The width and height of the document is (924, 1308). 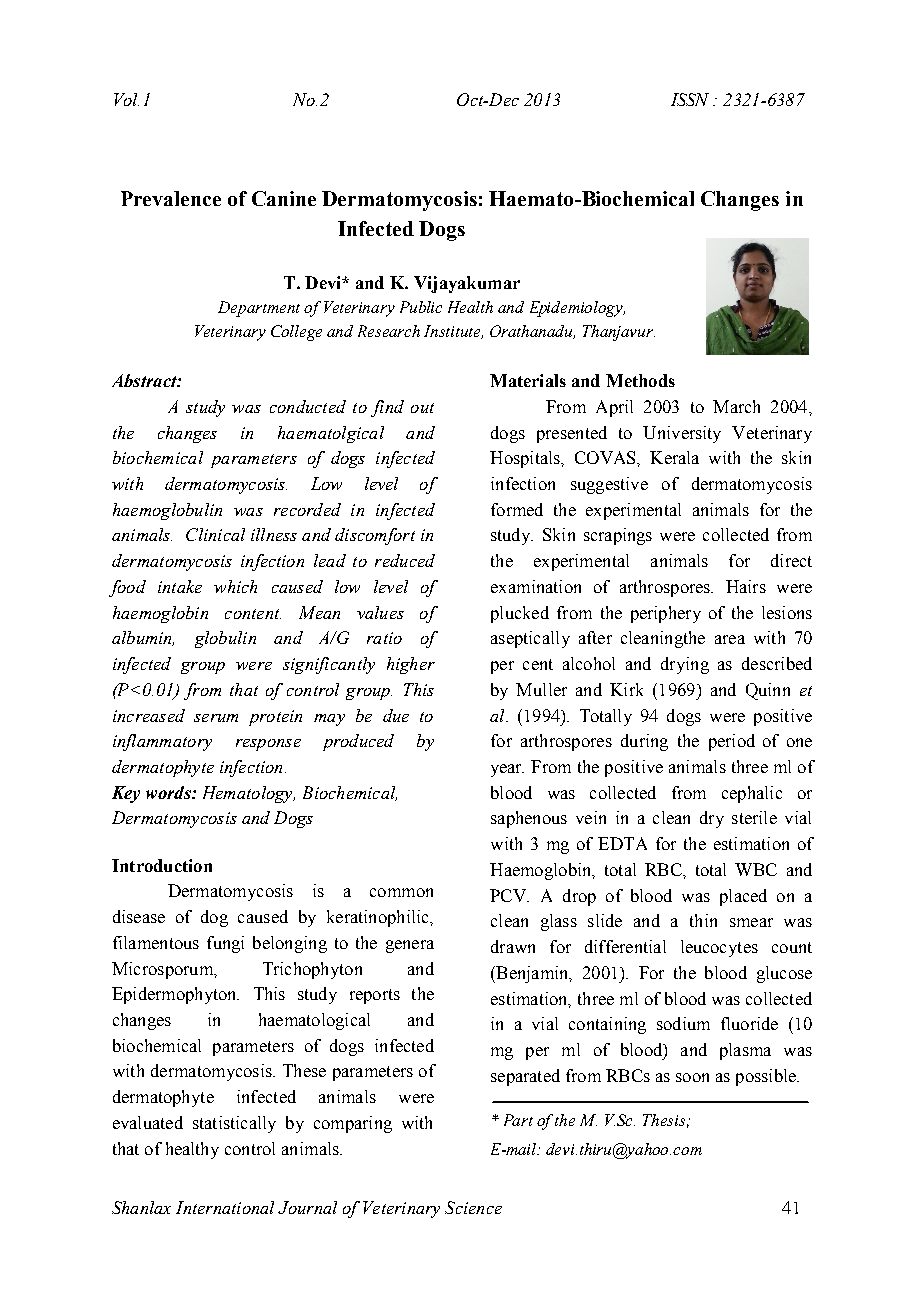 What do you see at coordinates (674, 457) in the document?
I see `Kerala` at bounding box center [674, 457].
